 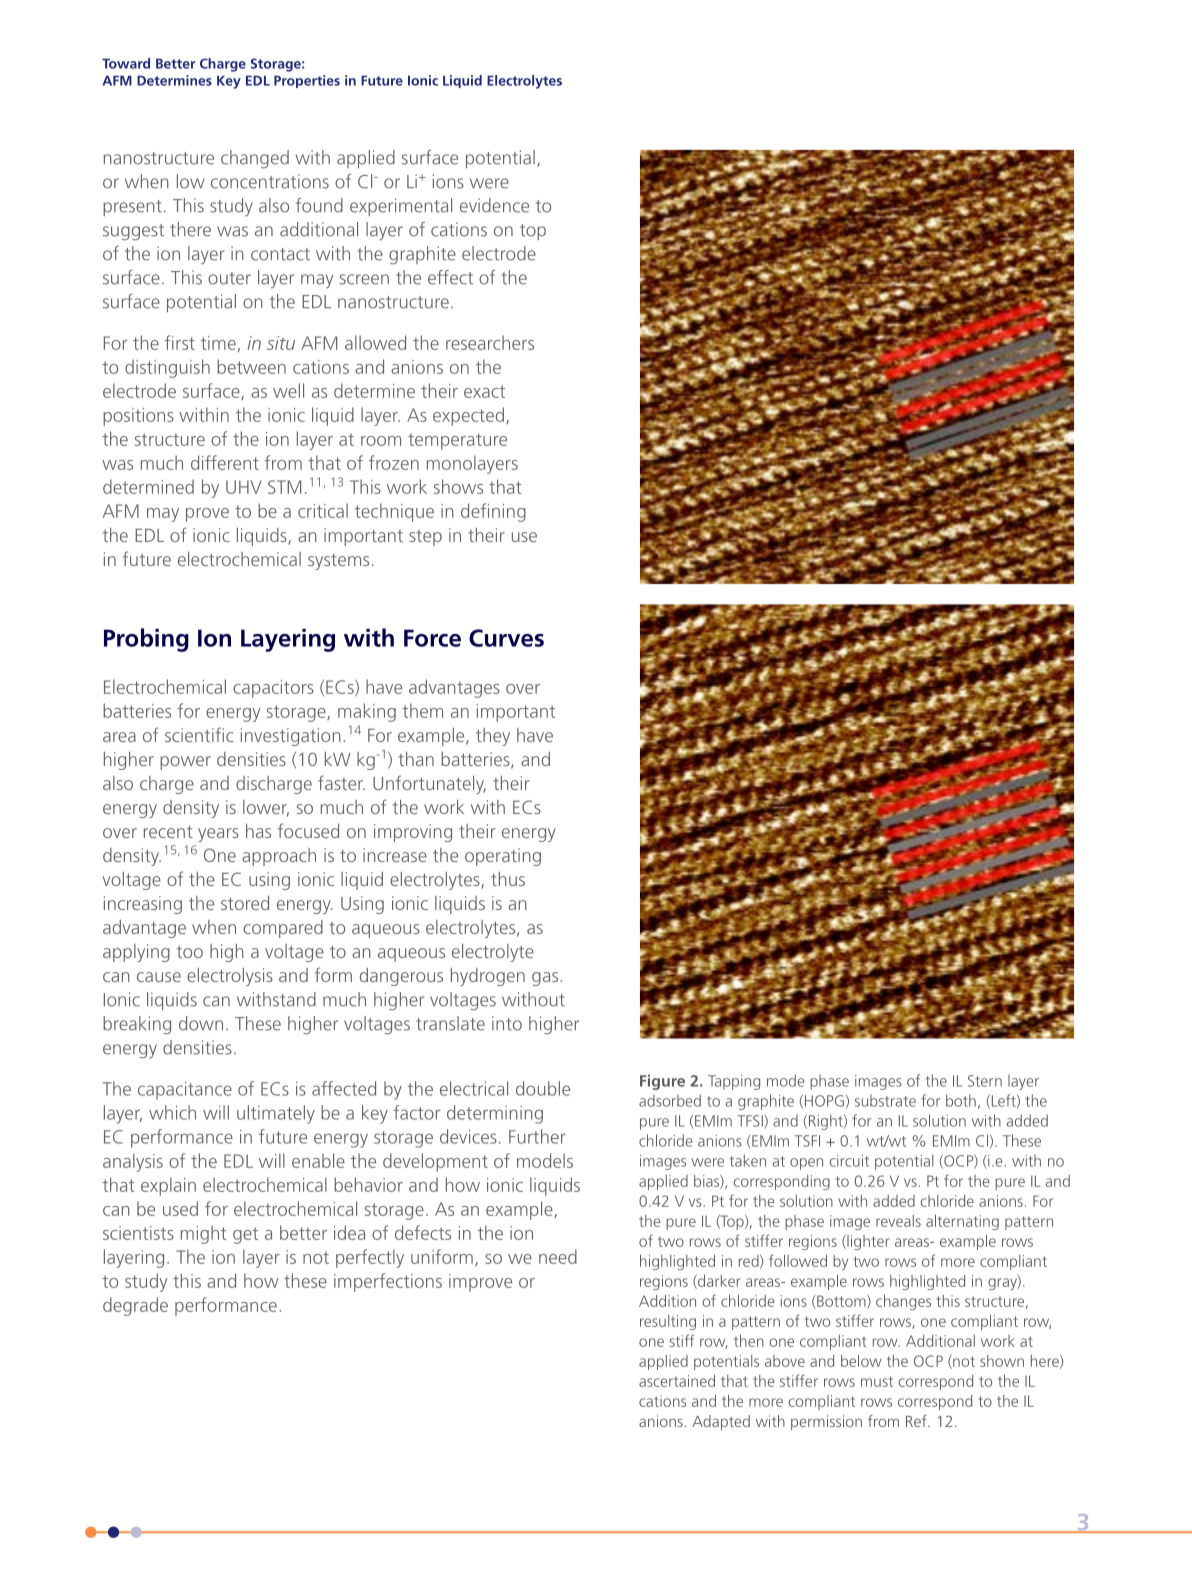 I want to click on ascertained, so click(x=677, y=1381).
